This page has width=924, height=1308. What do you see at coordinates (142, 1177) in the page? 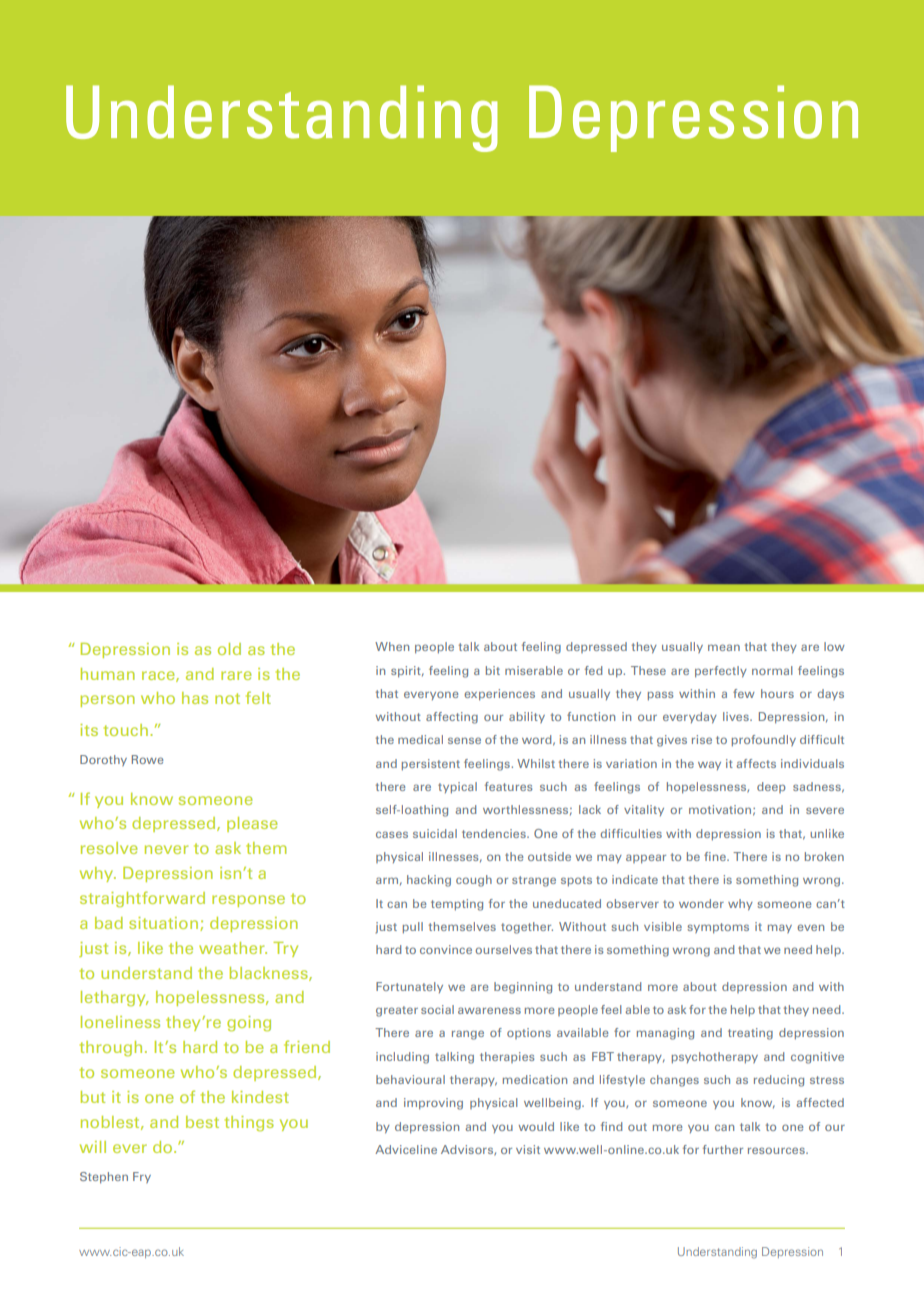
I see `Fry` at bounding box center [142, 1177].
